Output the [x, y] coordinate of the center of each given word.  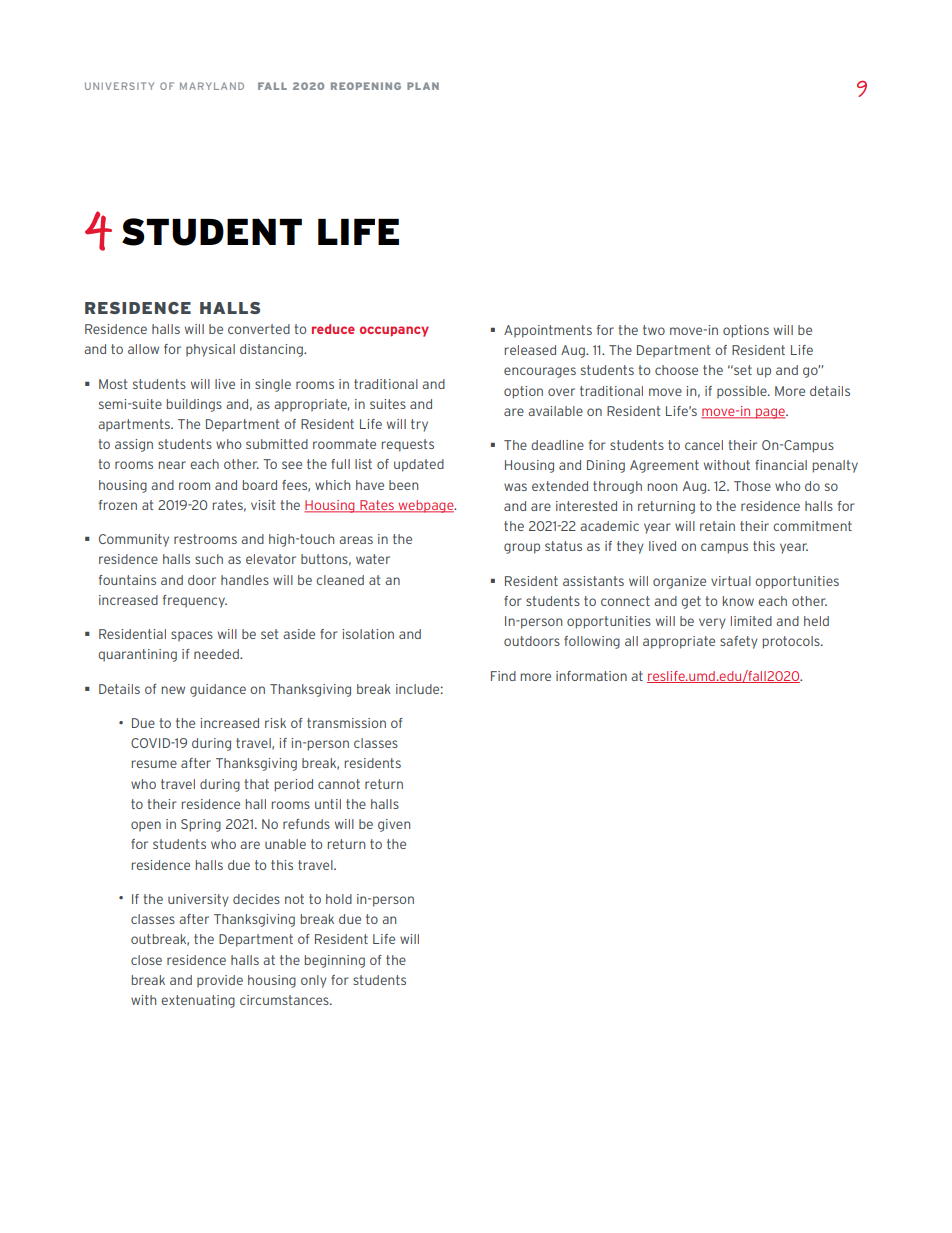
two [654, 330]
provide [220, 981]
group [522, 548]
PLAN [423, 86]
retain [717, 526]
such [209, 559]
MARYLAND [212, 86]
